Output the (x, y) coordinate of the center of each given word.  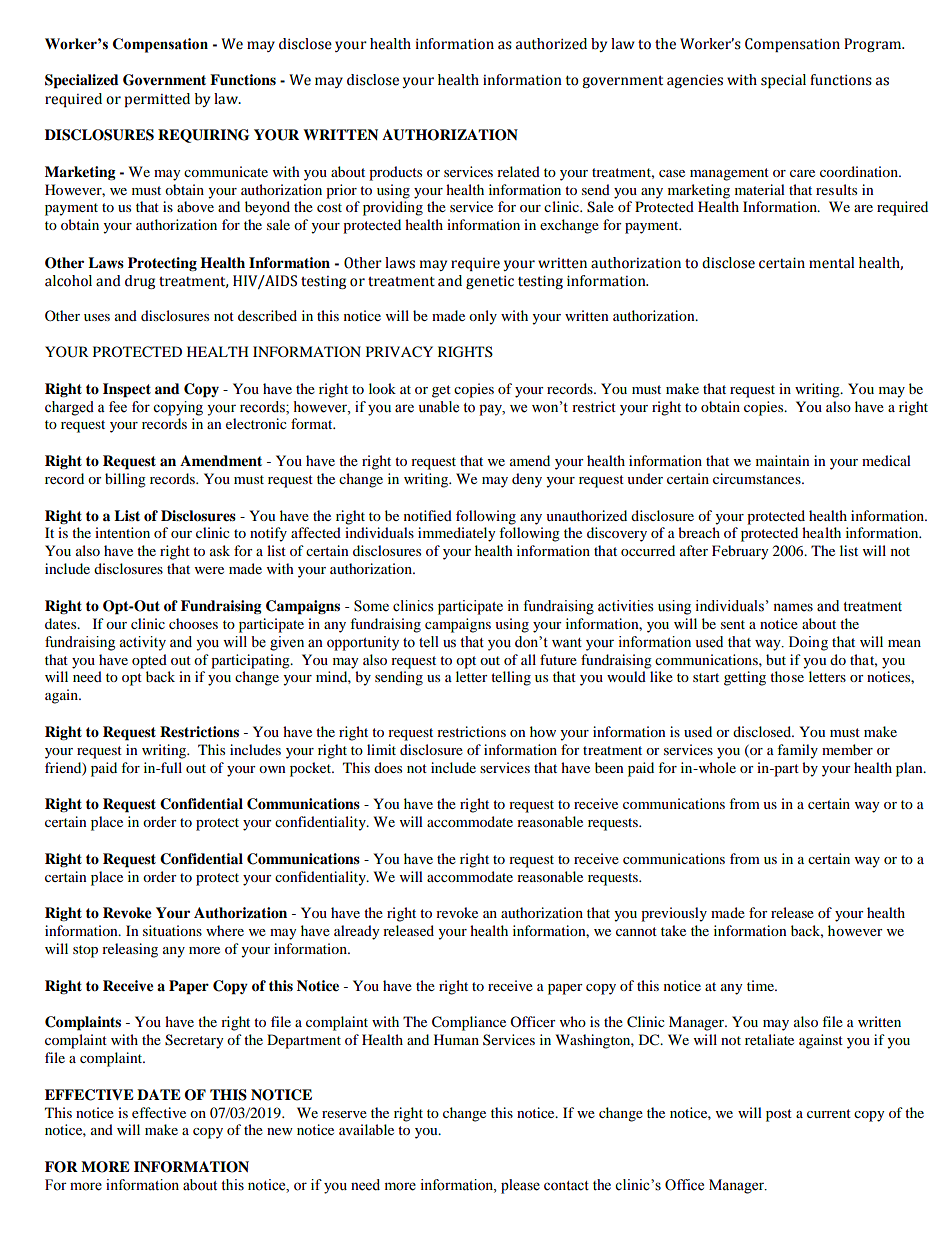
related (518, 171)
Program (874, 45)
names (793, 607)
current (829, 1113)
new (280, 1131)
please (520, 1186)
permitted (157, 100)
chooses (193, 623)
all (528, 659)
